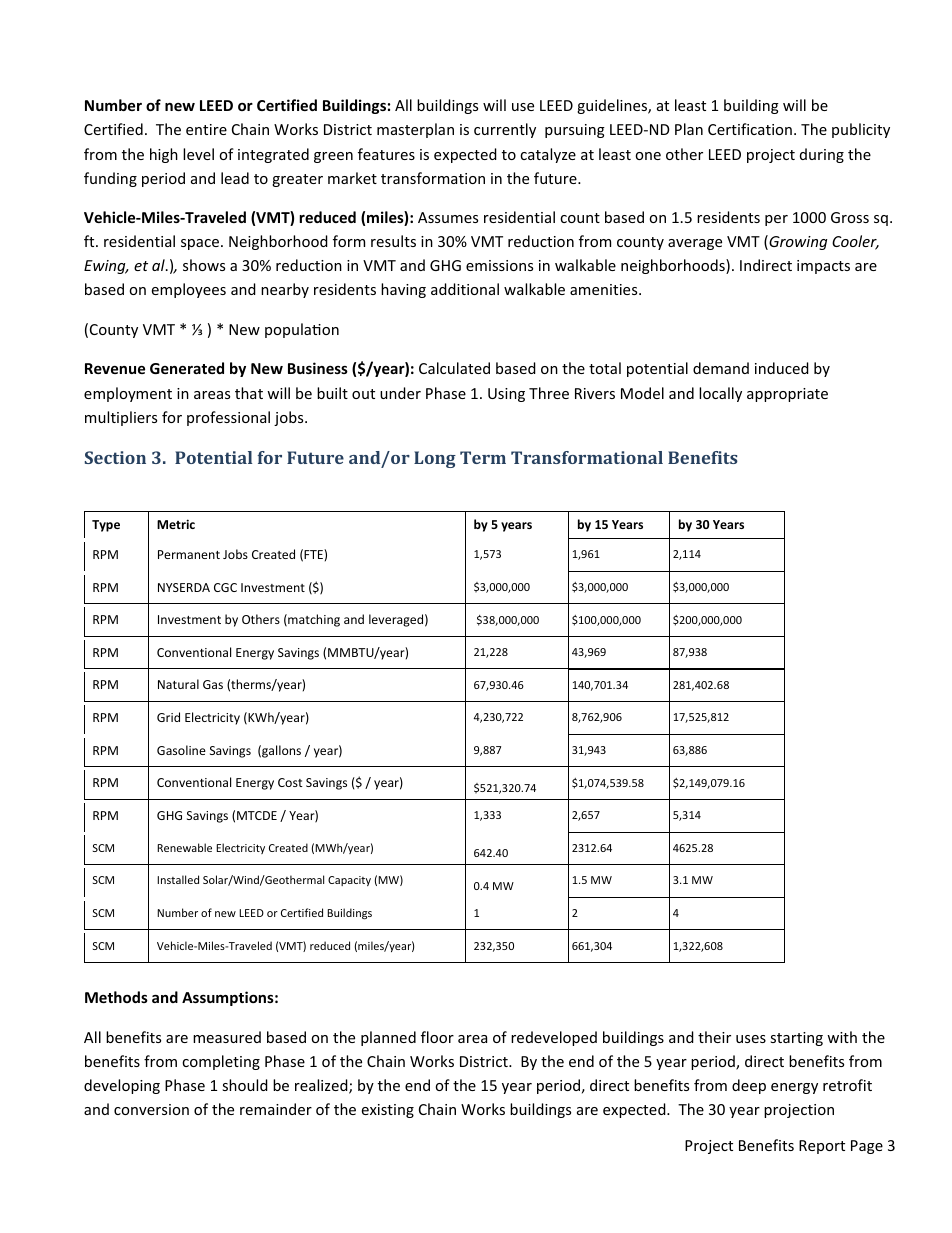 This document has width=952, height=1233. Describe the element at coordinates (181, 750) in the document. I see `Gasoline` at that location.
